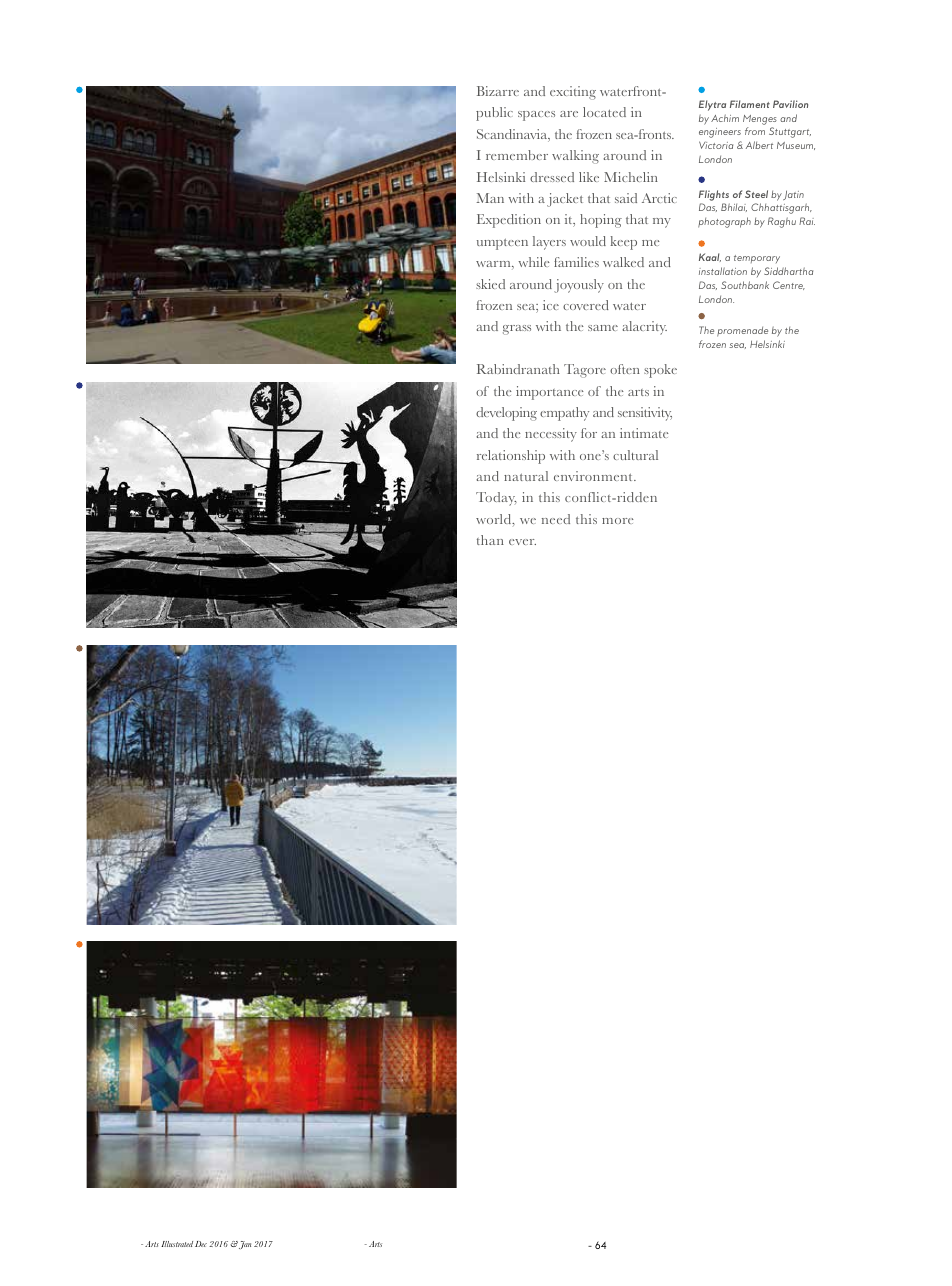 This screenshot has width=952, height=1286. What do you see at coordinates (177, 1244) in the screenshot?
I see `Illustrated` at bounding box center [177, 1244].
